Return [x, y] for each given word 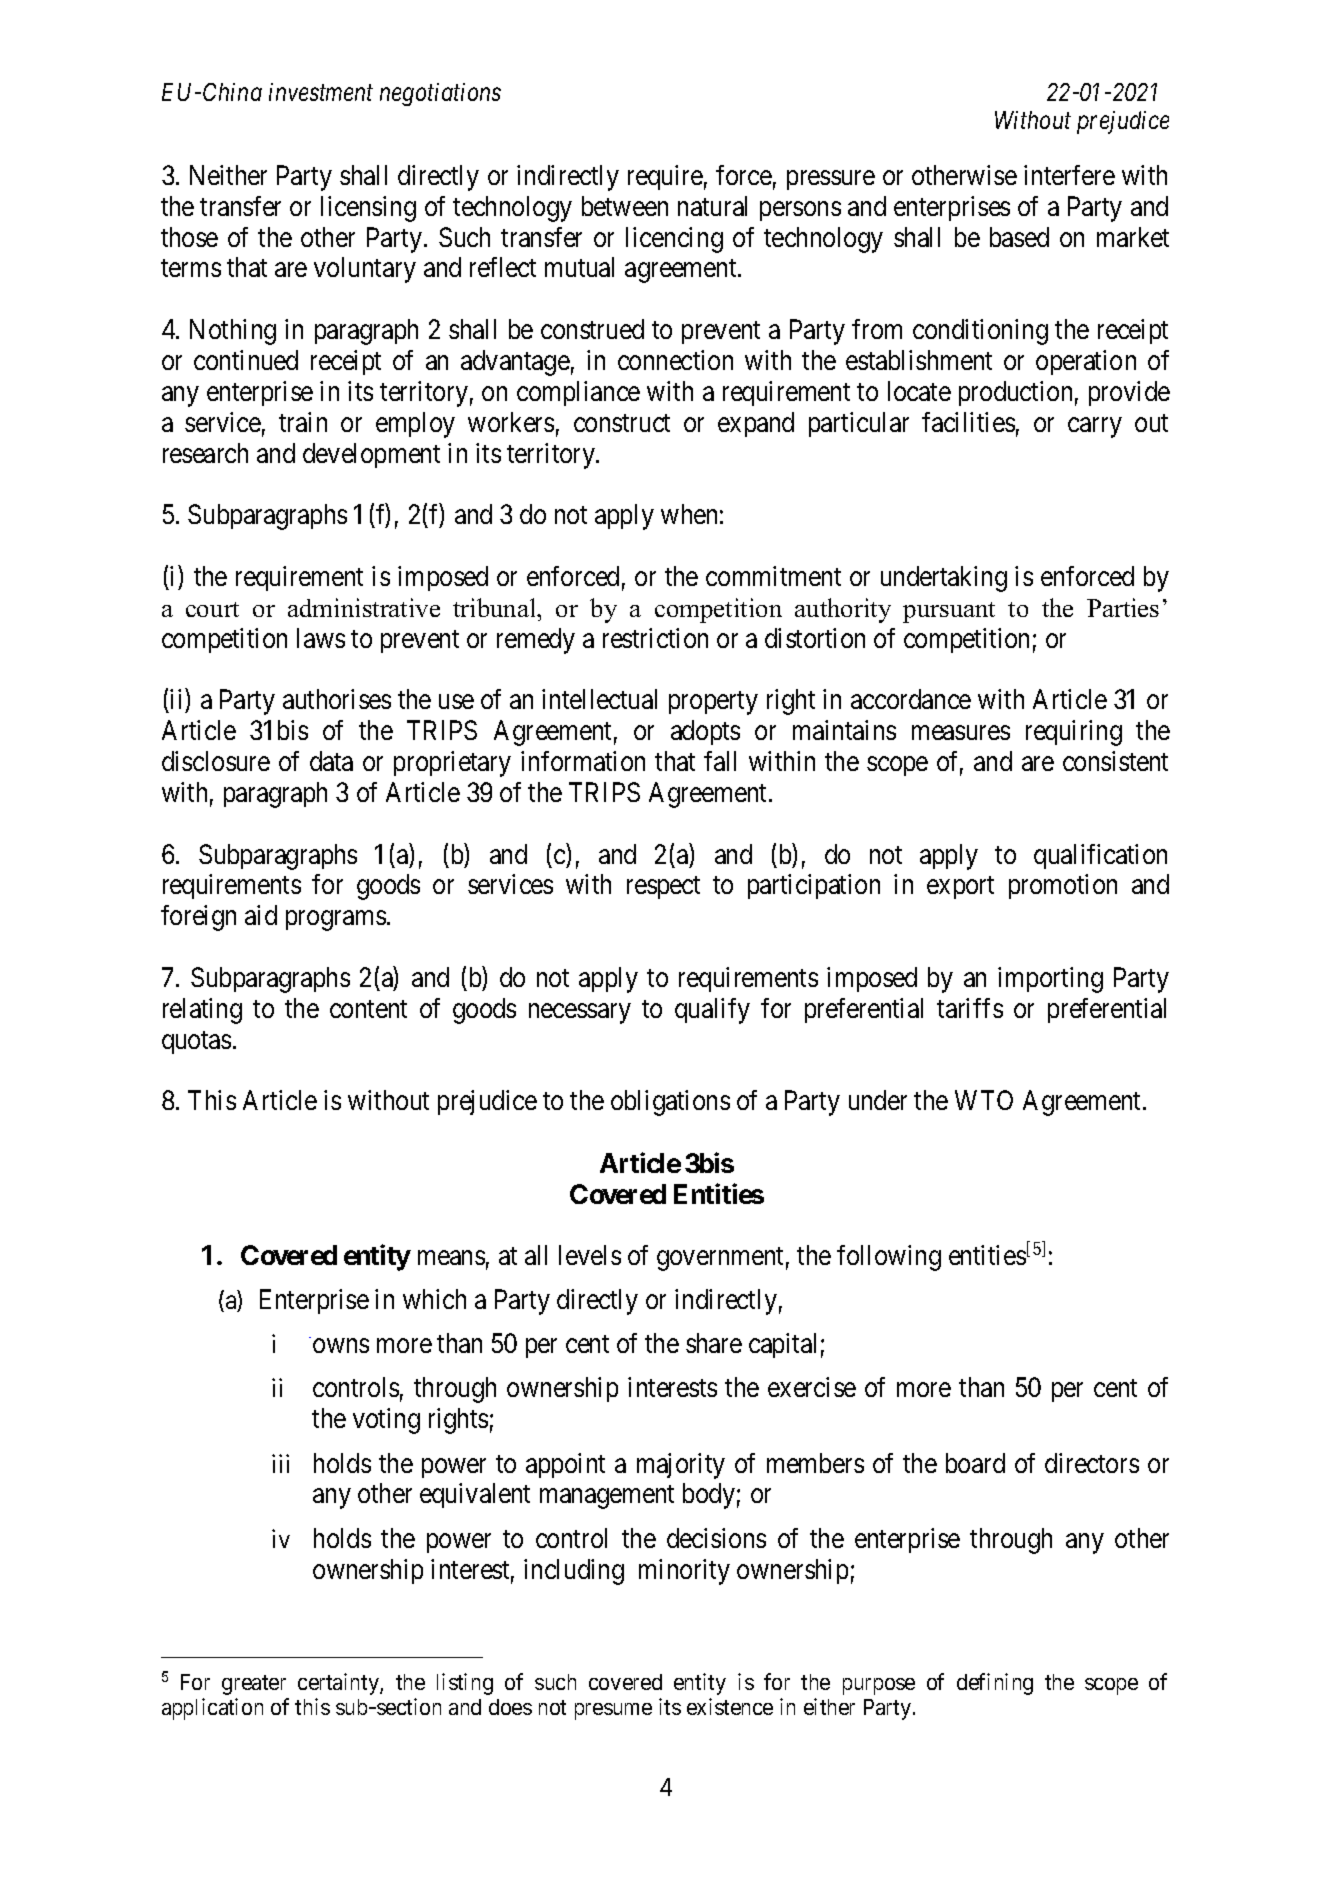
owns [341, 1346]
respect [663, 888]
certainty [339, 1684]
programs [336, 921]
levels [590, 1255]
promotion [1063, 886]
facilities [968, 422]
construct [622, 423]
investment [321, 92]
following [889, 1258]
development [371, 455]
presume [613, 1711]
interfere [1069, 175]
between [625, 206]
